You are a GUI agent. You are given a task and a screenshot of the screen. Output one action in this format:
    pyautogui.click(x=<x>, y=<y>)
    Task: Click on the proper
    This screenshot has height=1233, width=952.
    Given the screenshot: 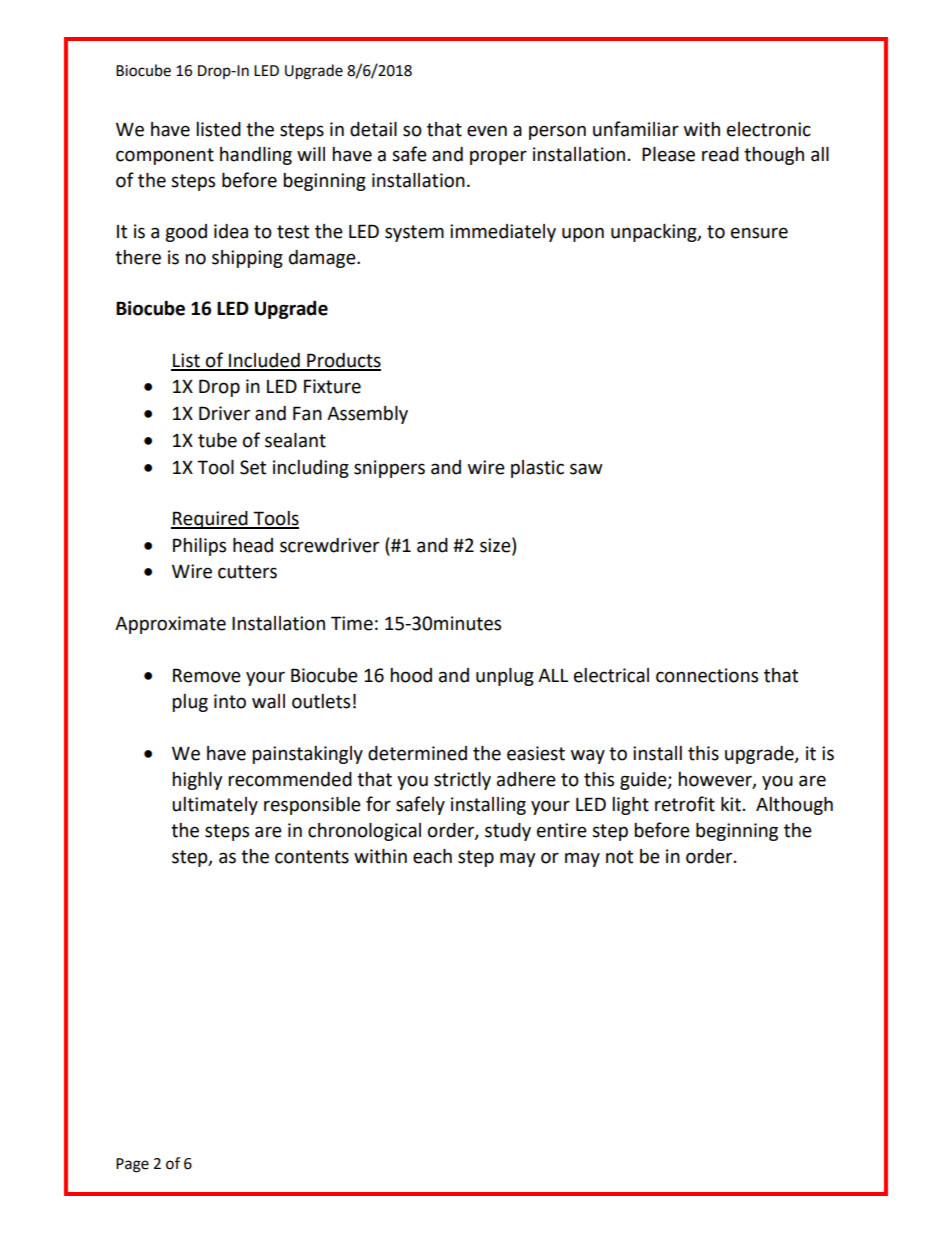 What is the action you would take?
    pyautogui.click(x=498, y=157)
